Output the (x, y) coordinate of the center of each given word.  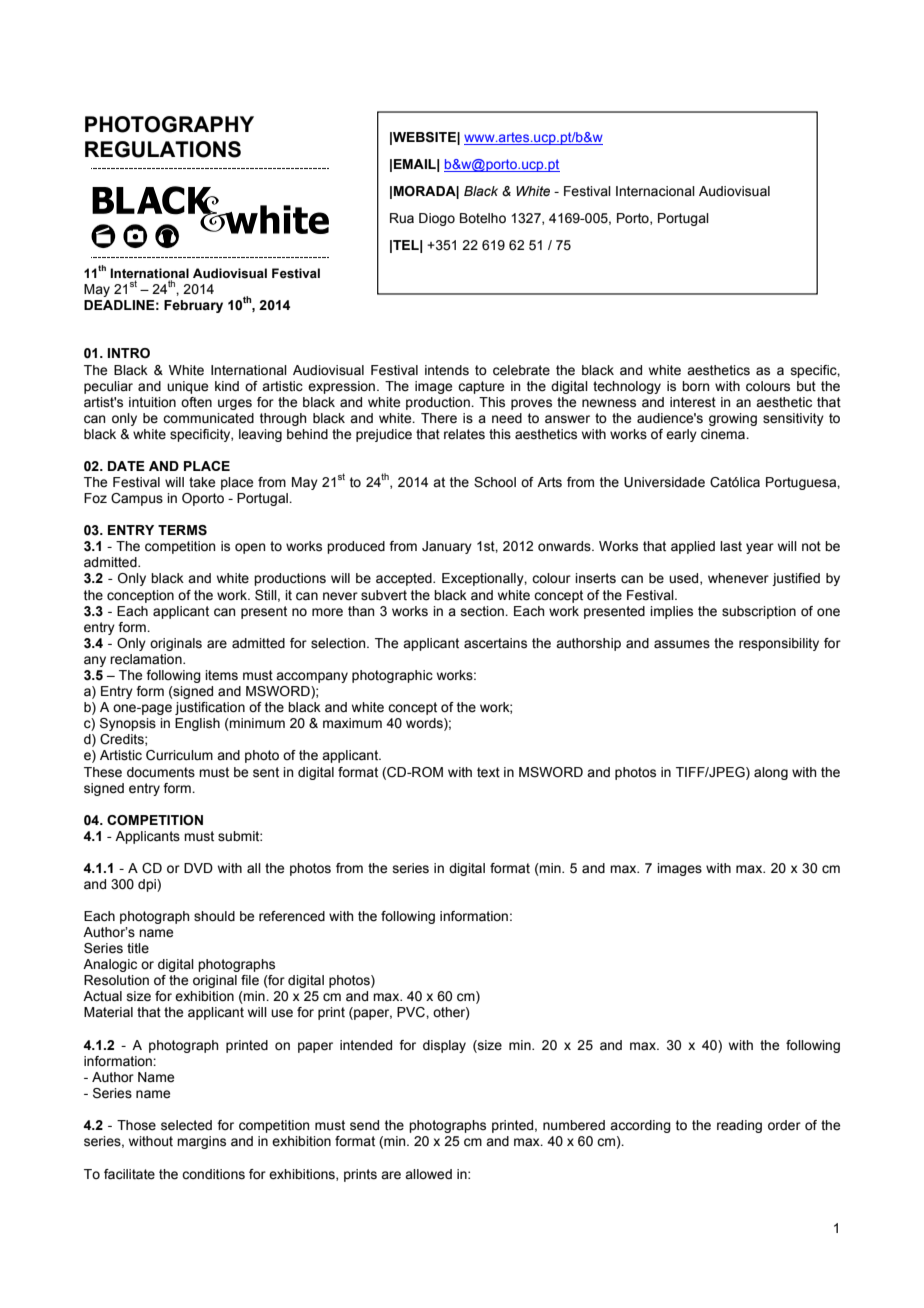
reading (739, 1126)
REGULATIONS (163, 149)
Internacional (655, 191)
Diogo (437, 219)
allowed (428, 1174)
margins (201, 1142)
